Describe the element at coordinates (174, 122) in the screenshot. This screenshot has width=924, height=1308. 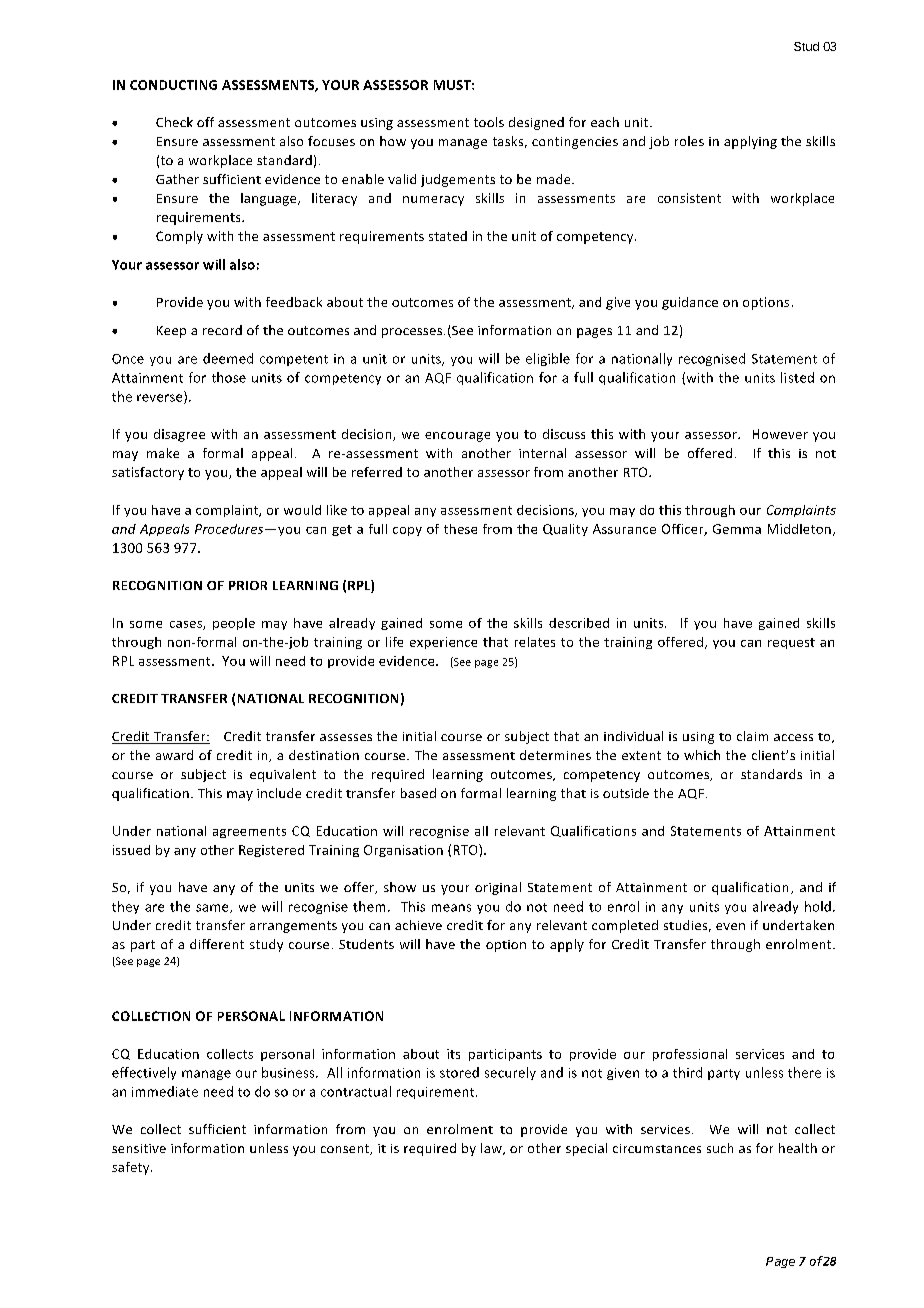
I see `Check` at that location.
